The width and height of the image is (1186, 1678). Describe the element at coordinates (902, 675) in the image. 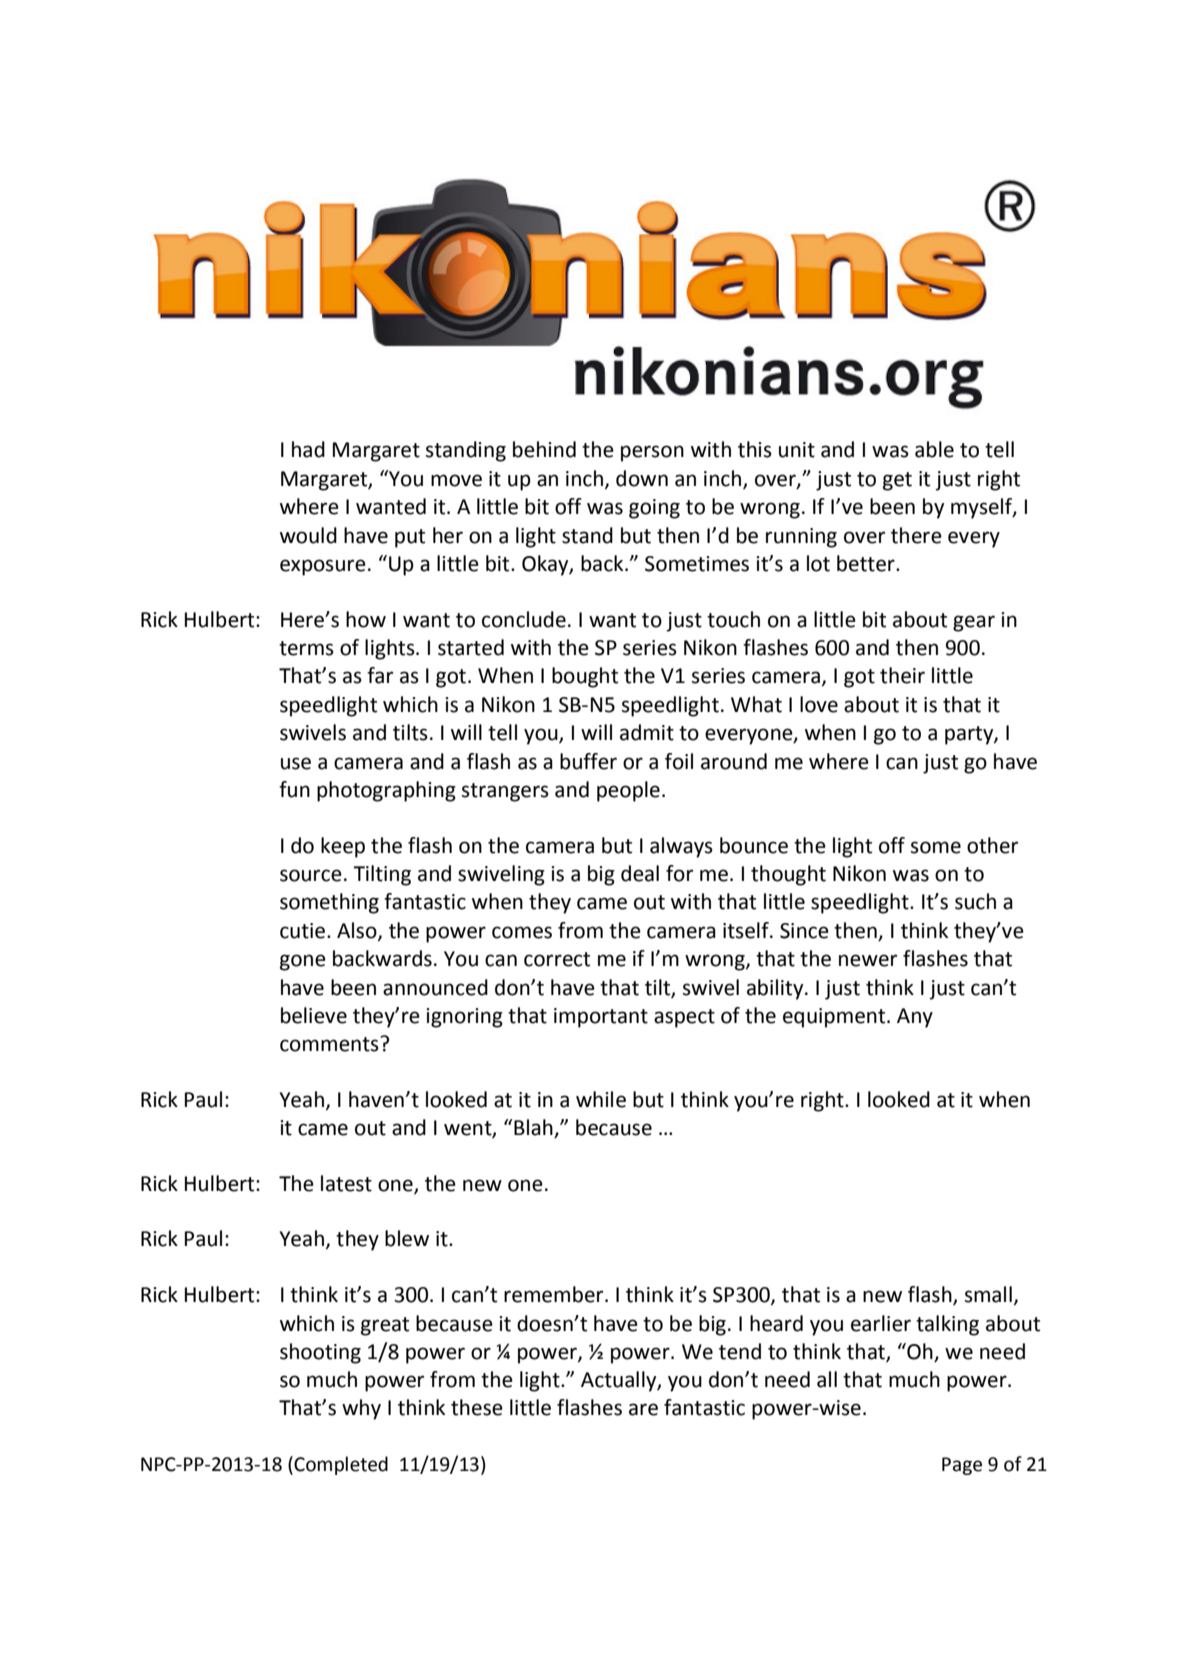

I see `their` at that location.
